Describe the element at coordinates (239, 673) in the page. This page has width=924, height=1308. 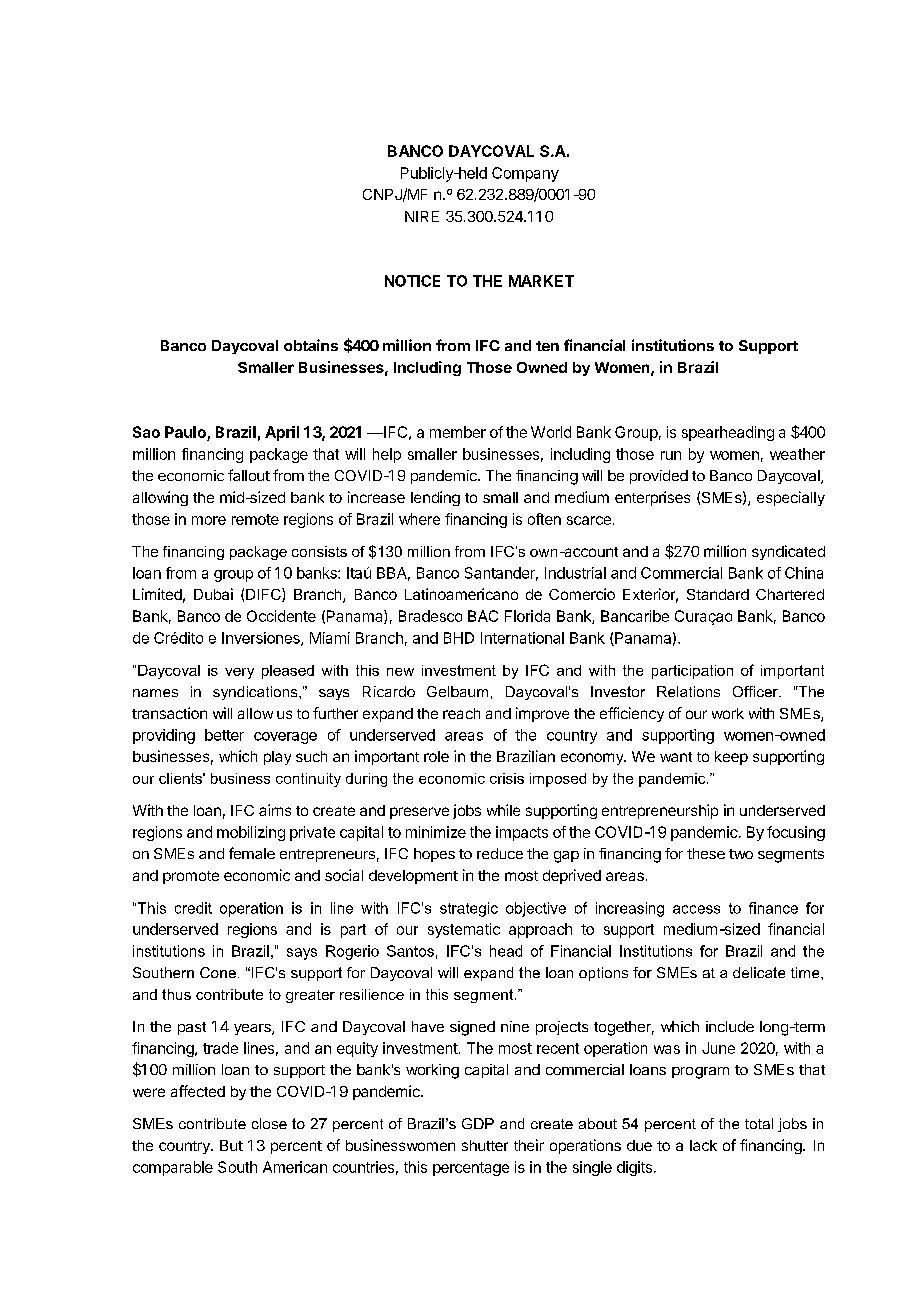
I see `very` at that location.
